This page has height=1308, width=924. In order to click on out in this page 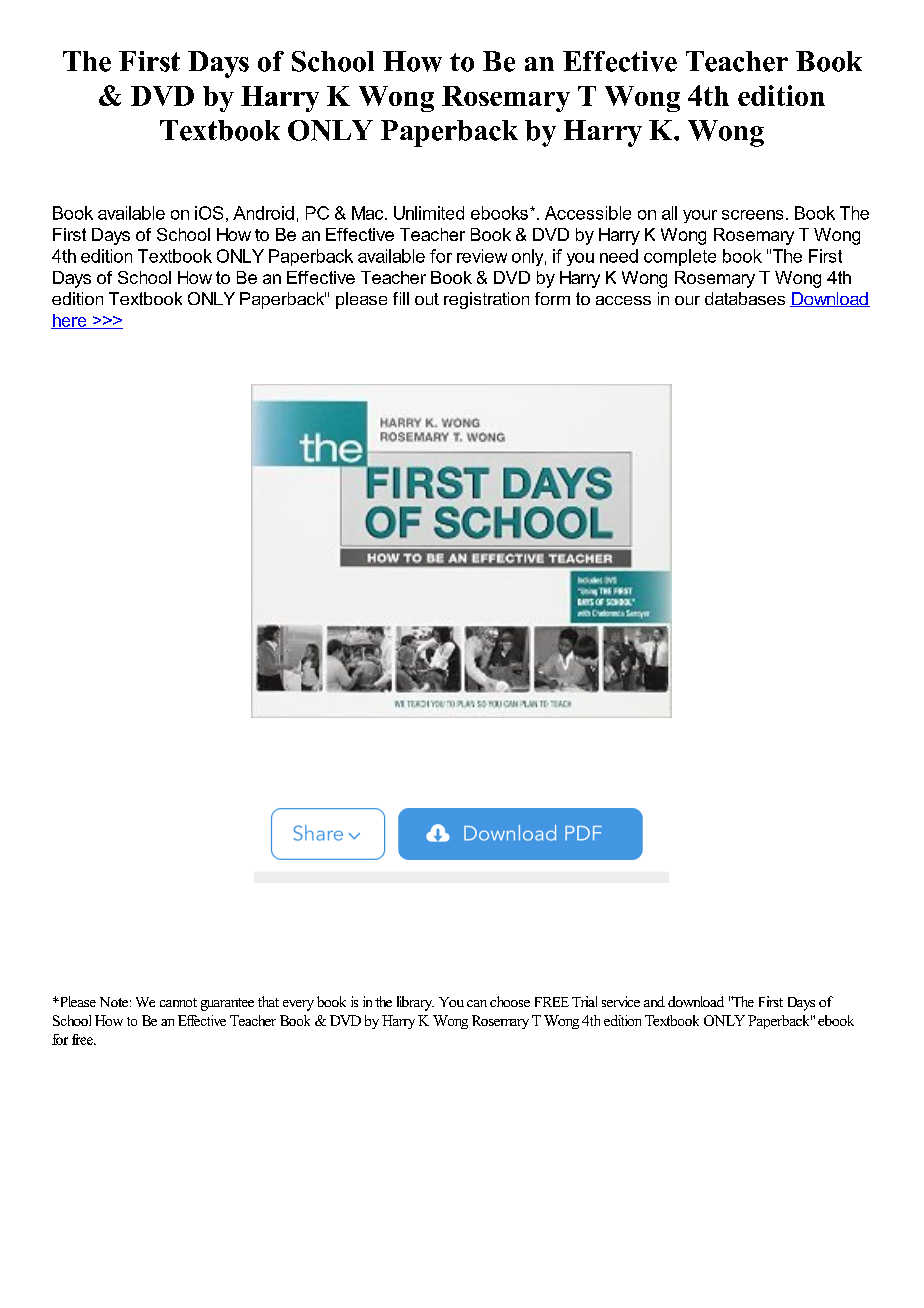, I will do `click(427, 299)`.
